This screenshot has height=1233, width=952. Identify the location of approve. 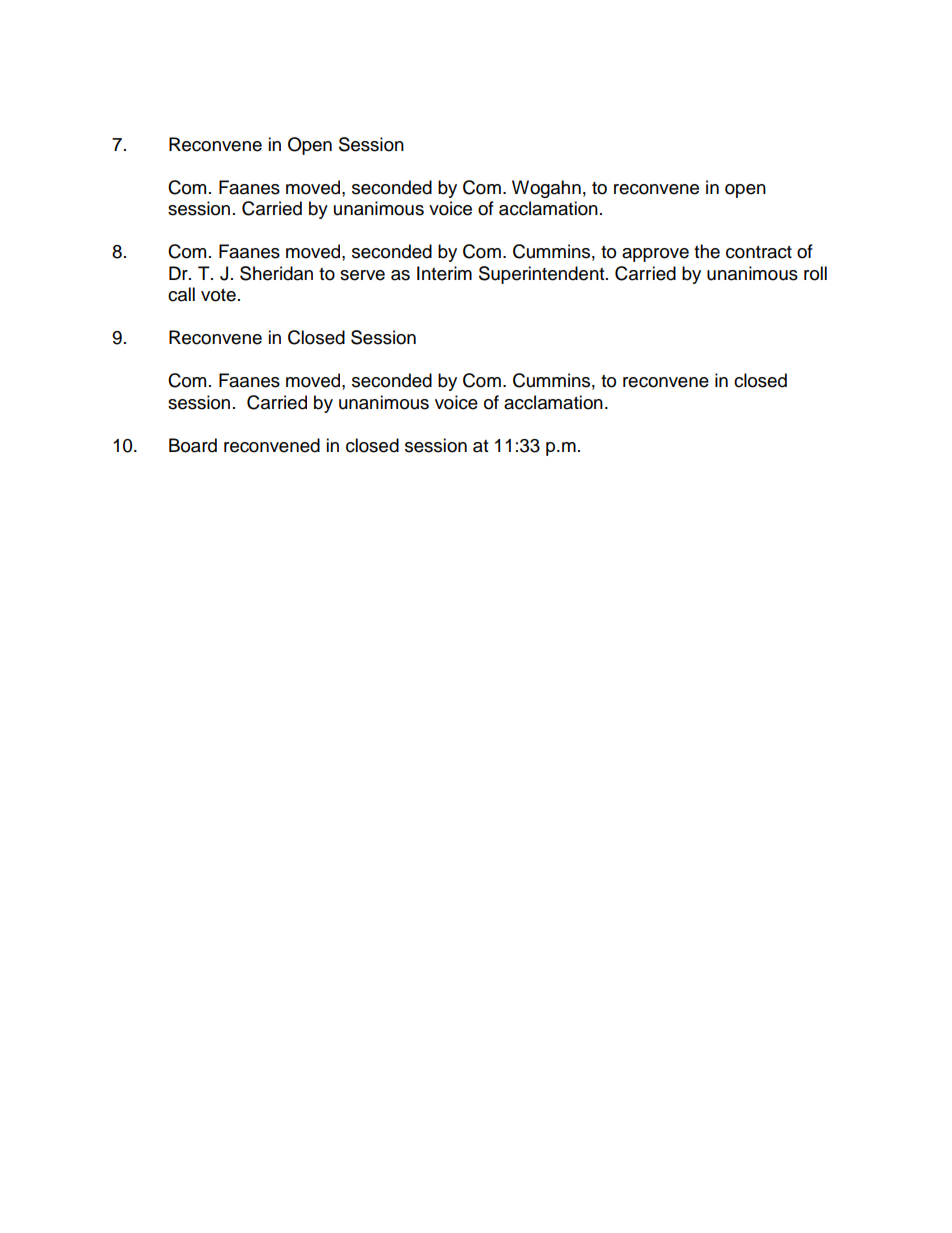
(655, 255).
